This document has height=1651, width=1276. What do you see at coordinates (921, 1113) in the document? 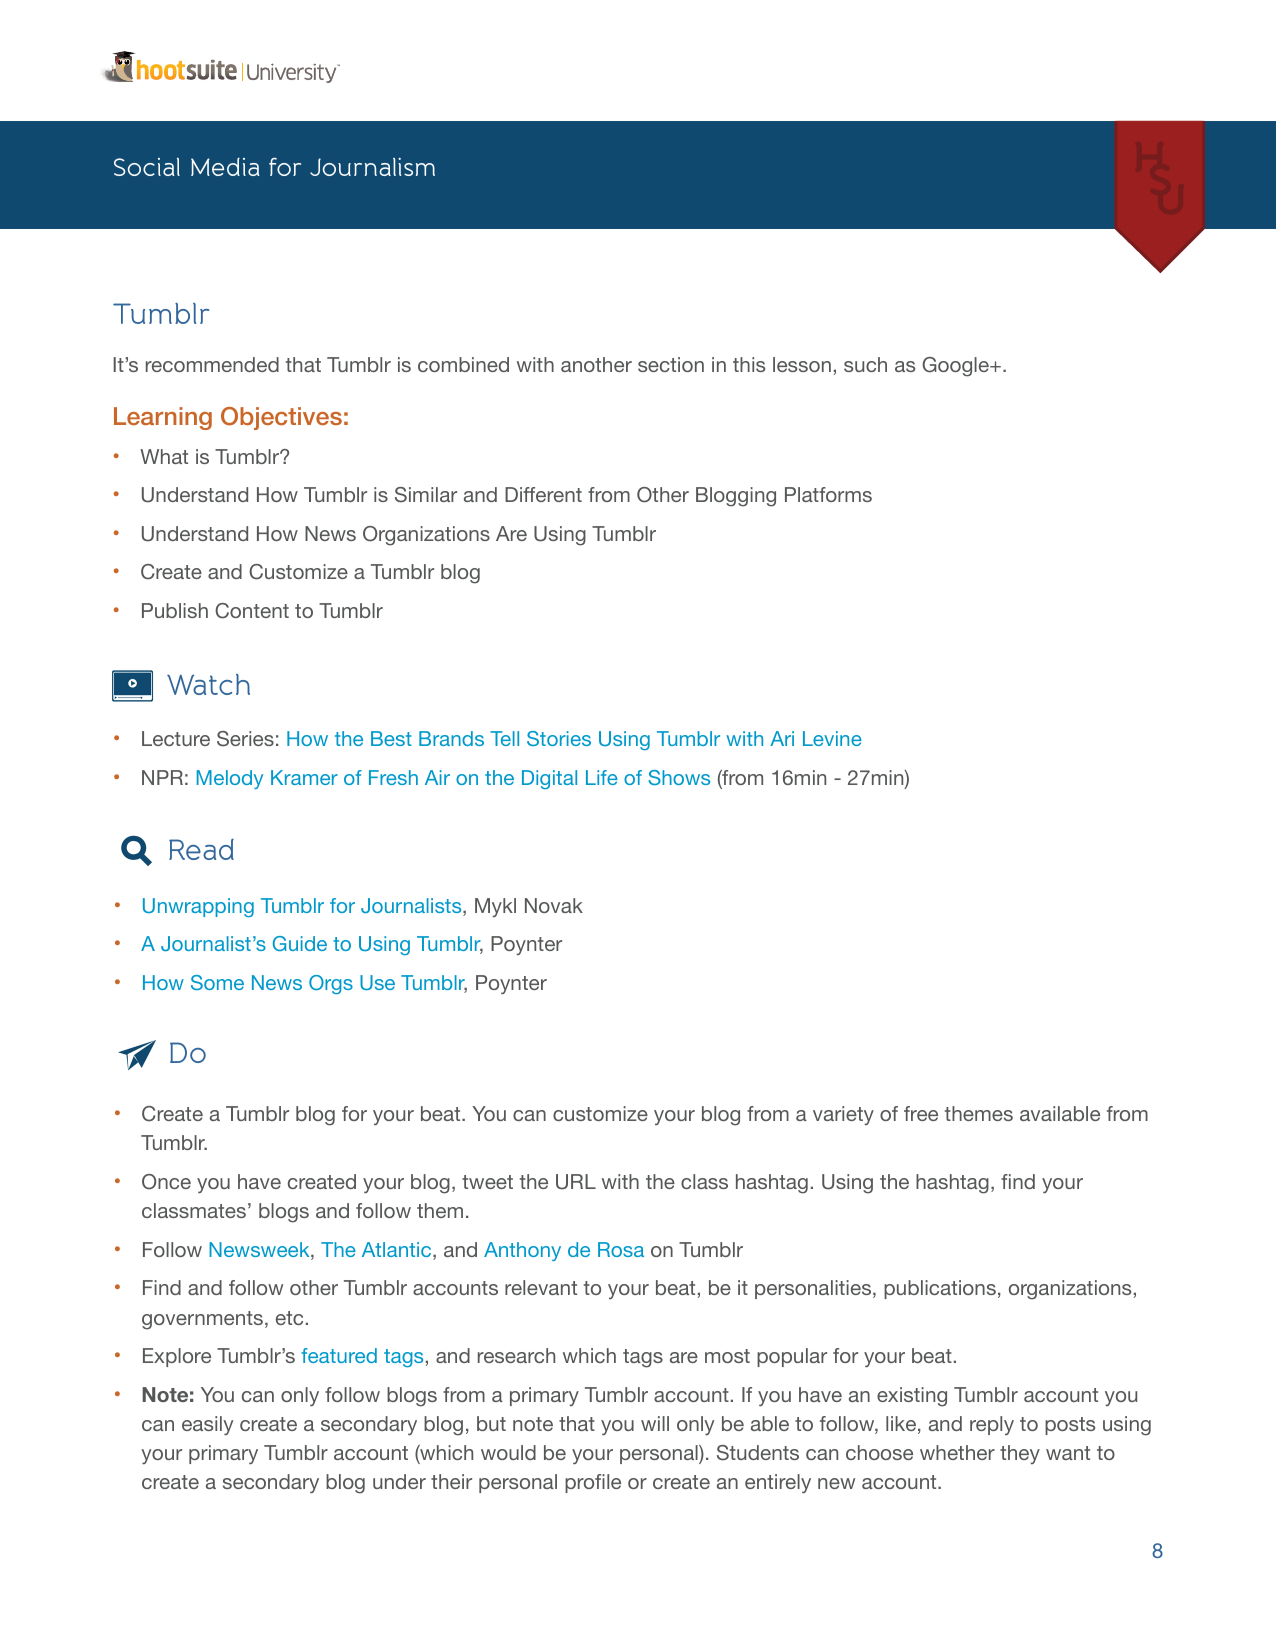
I see `free` at bounding box center [921, 1113].
